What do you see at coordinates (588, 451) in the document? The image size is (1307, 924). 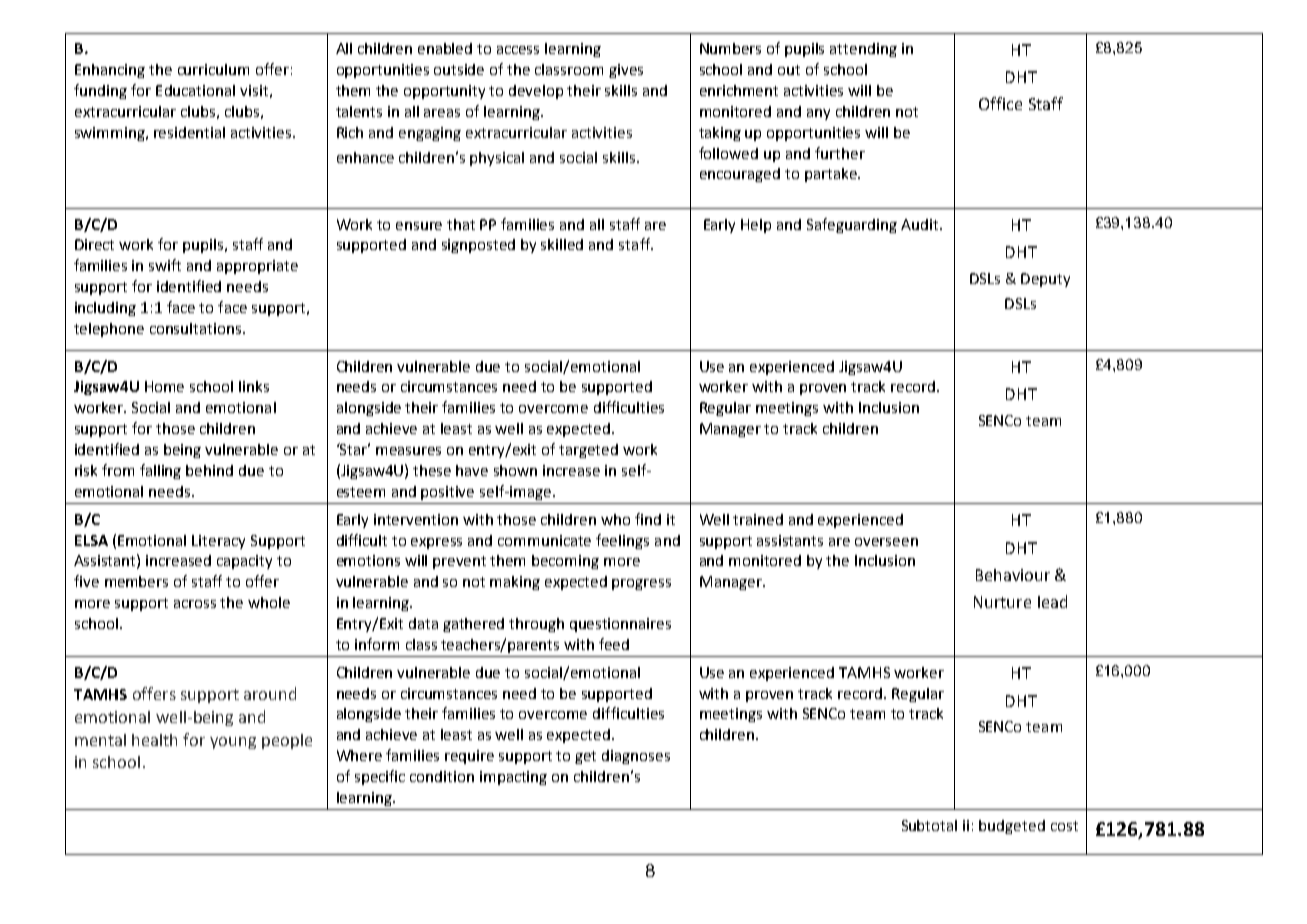 I see `targeted` at bounding box center [588, 451].
